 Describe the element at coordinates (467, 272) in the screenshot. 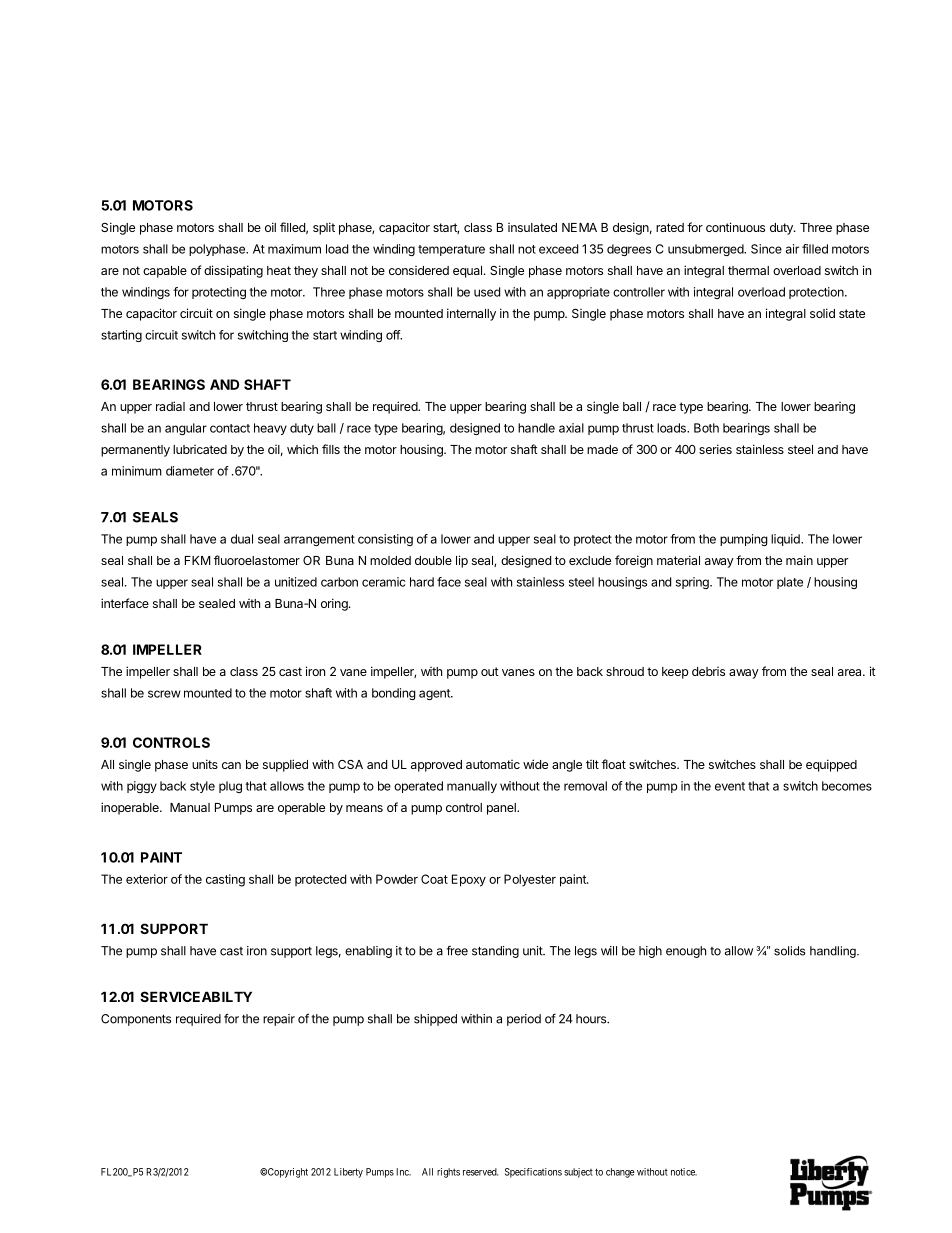

I see `equal` at that location.
